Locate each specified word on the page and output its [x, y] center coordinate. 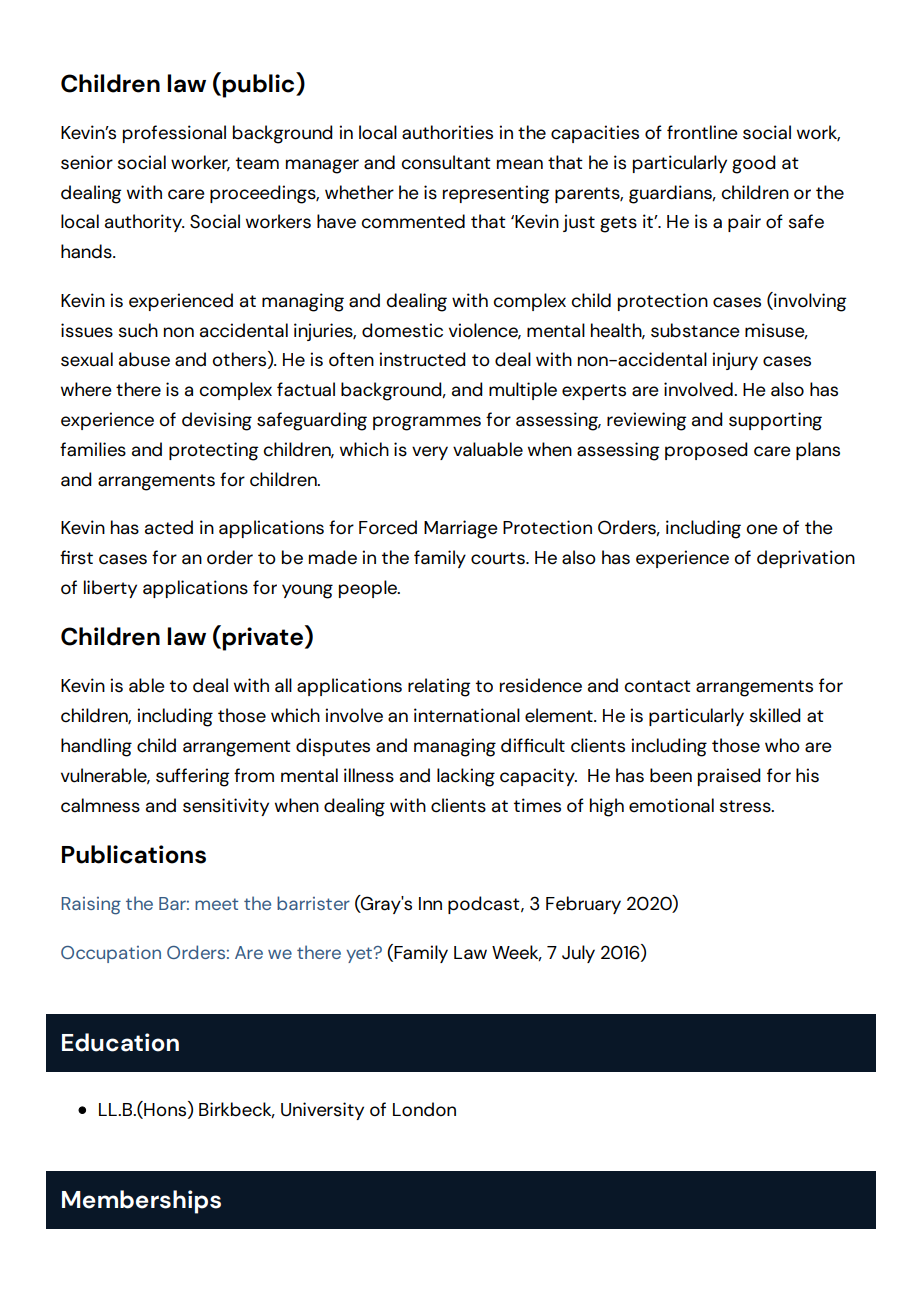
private [262, 639]
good [754, 164]
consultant [446, 162]
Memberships [141, 1202]
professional [174, 134]
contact [657, 686]
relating [439, 687]
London [424, 1109]
